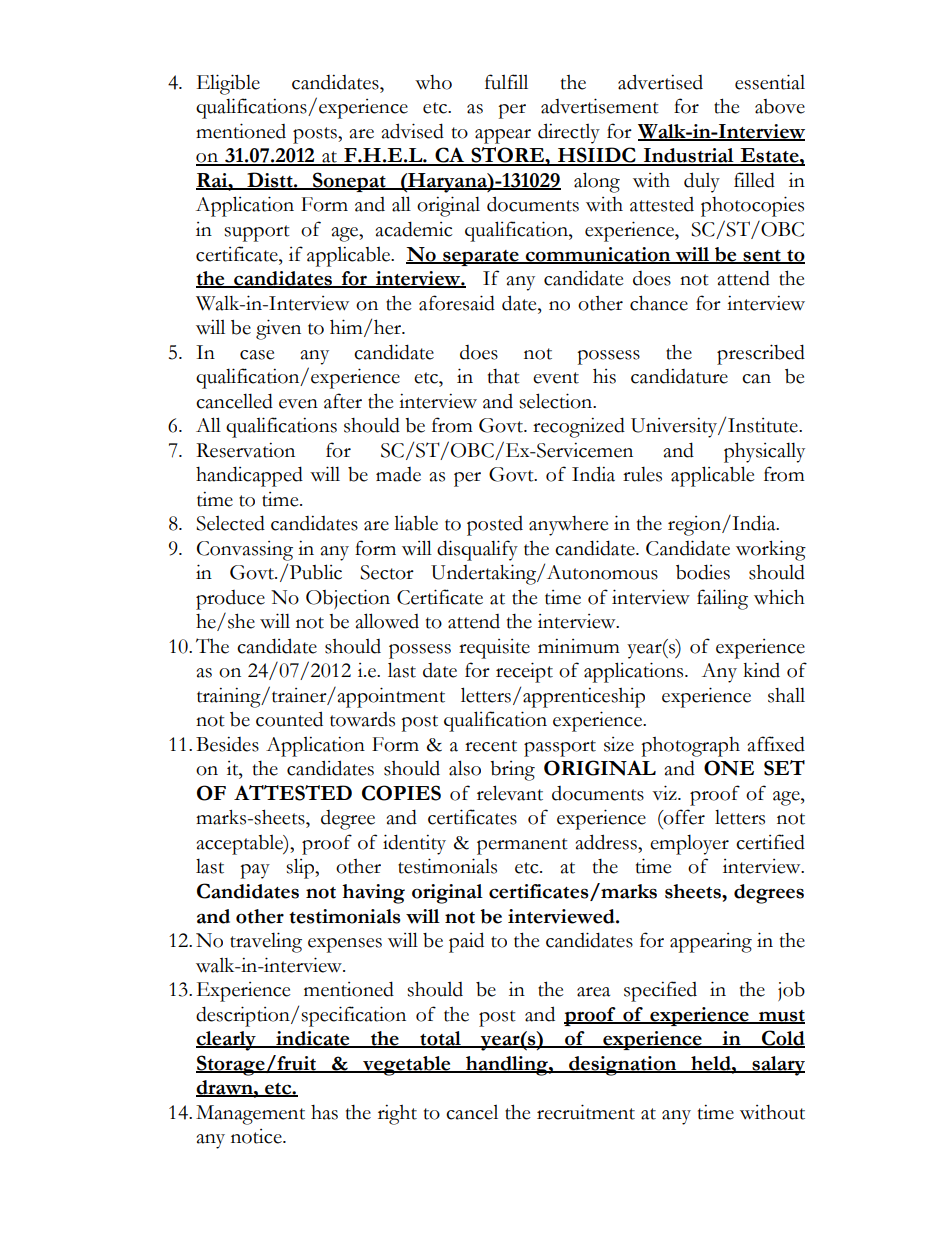 This screenshot has width=952, height=1233. I want to click on pay, so click(255, 871).
